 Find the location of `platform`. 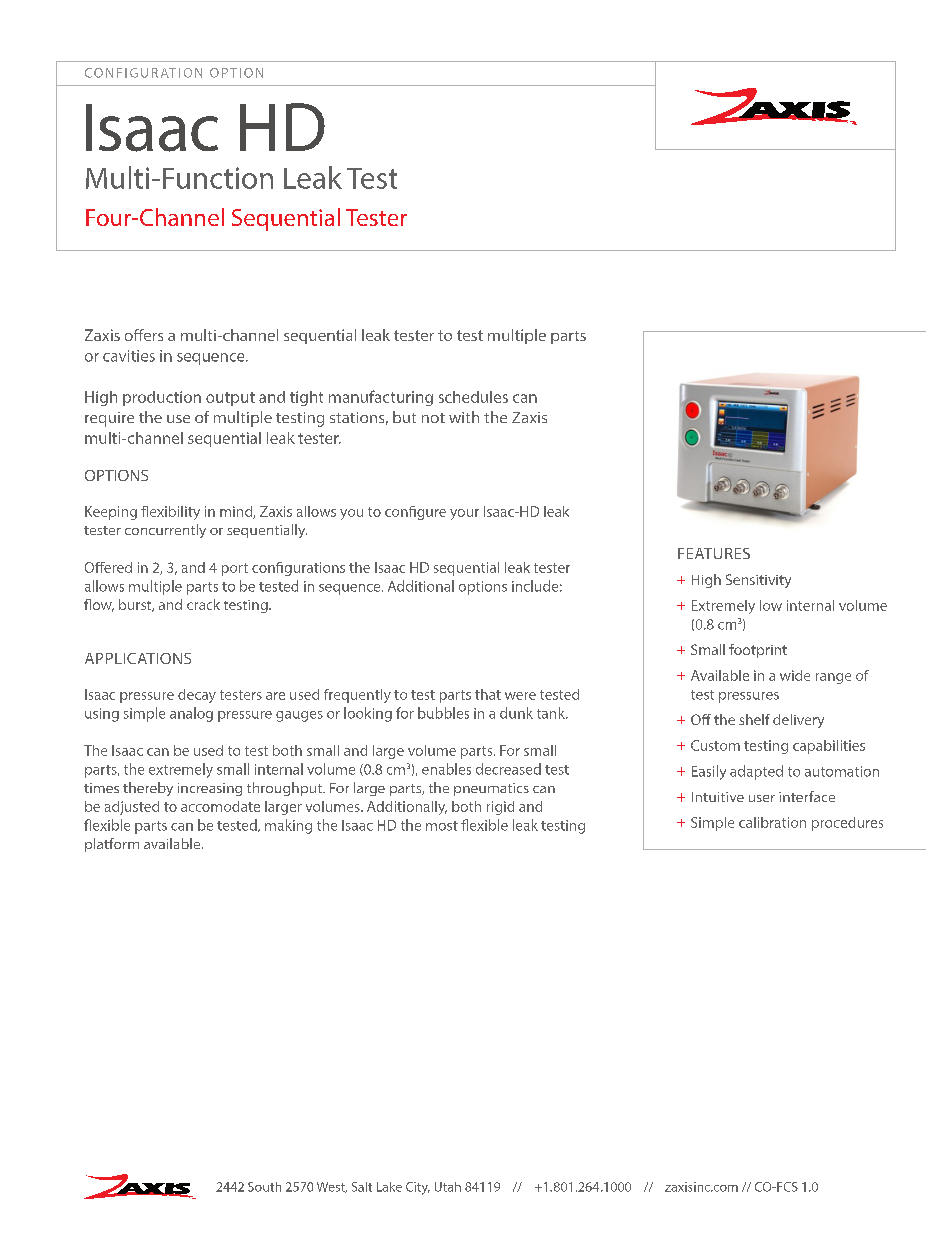

platform is located at coordinates (112, 845).
